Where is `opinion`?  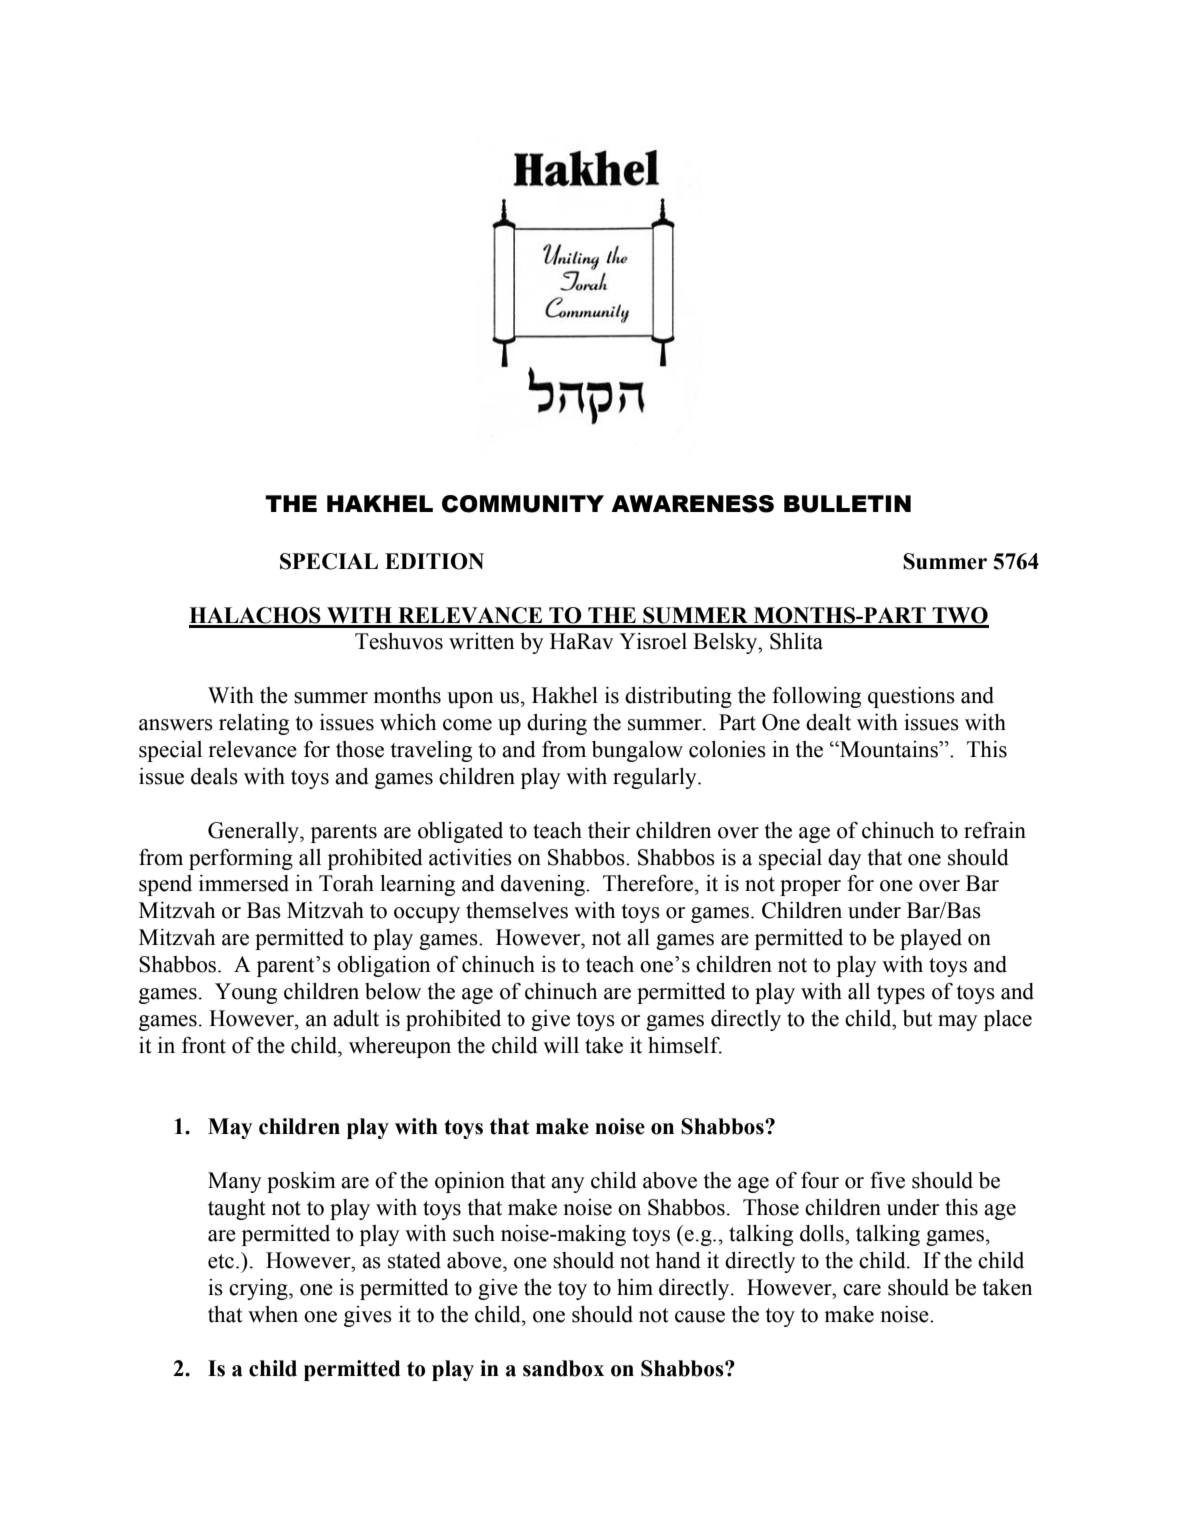
opinion is located at coordinates (470, 1182).
